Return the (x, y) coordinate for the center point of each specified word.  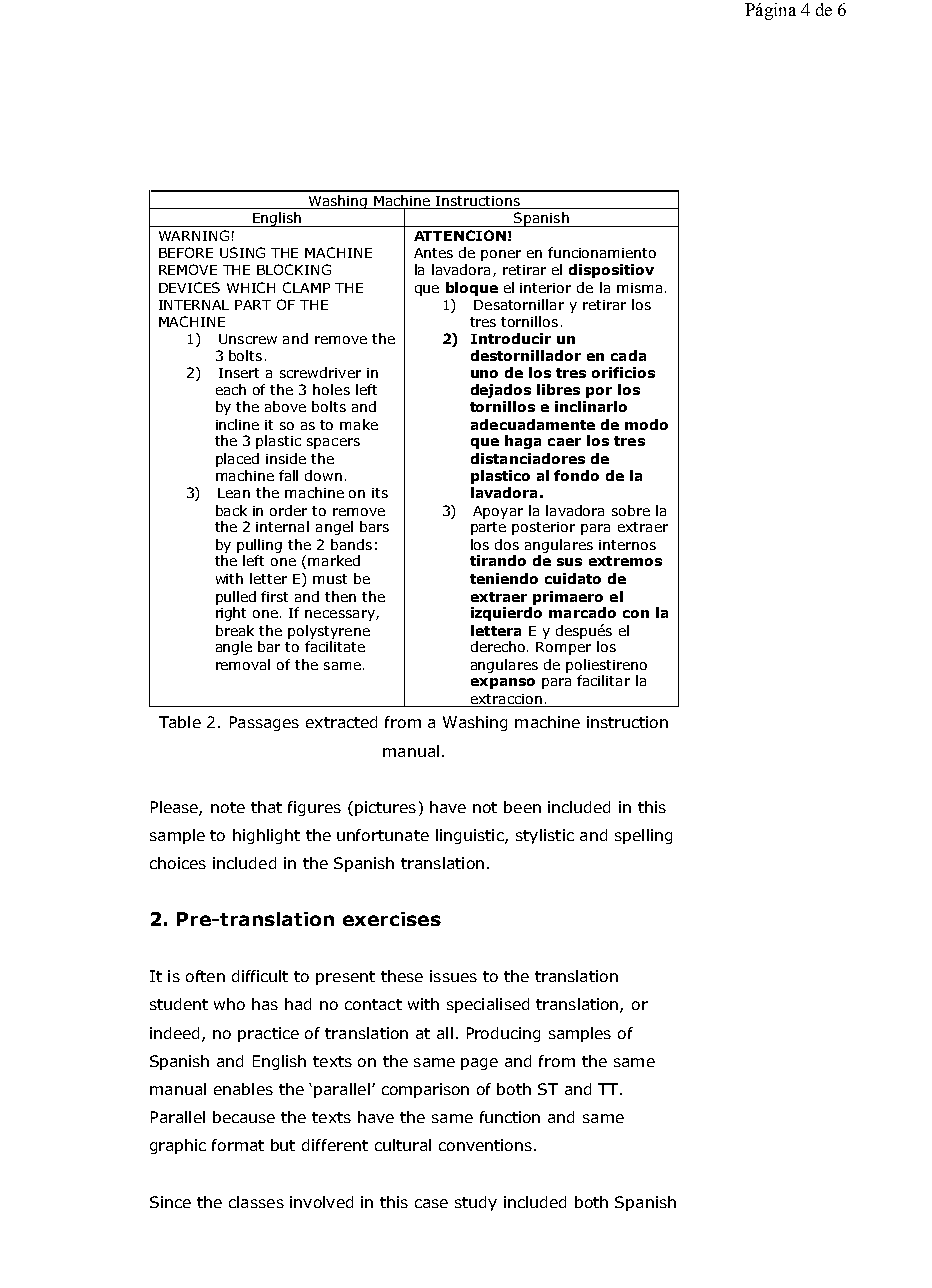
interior (545, 288)
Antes (433, 253)
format (238, 1145)
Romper (563, 648)
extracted (341, 722)
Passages (264, 723)
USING (242, 252)
